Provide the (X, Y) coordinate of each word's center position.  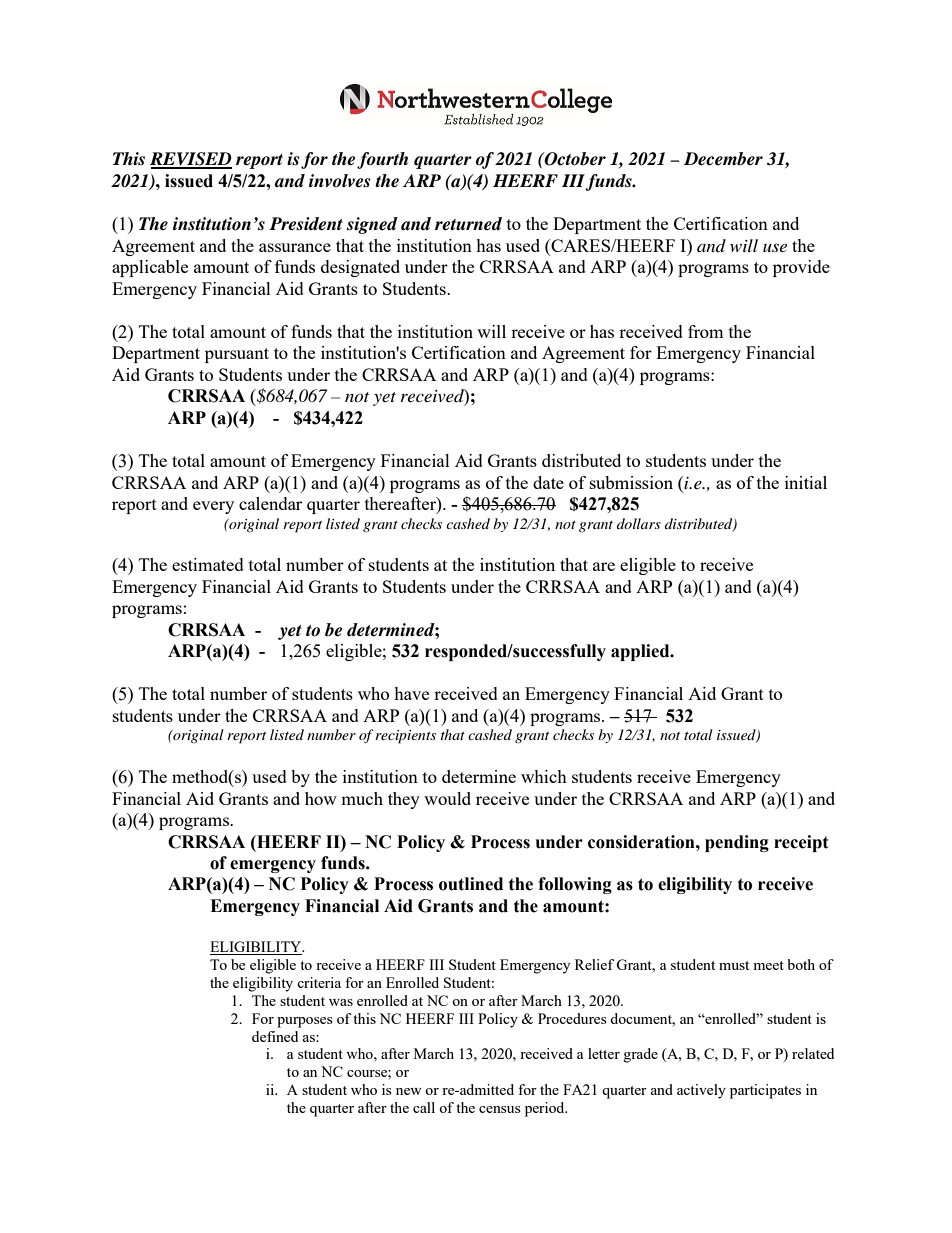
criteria (319, 982)
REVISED (191, 160)
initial (806, 482)
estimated (208, 564)
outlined (471, 884)
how (321, 798)
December (723, 159)
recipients (405, 737)
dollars (639, 523)
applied (641, 652)
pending (737, 843)
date (548, 482)
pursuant (237, 355)
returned (468, 224)
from (706, 331)
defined (275, 1036)
